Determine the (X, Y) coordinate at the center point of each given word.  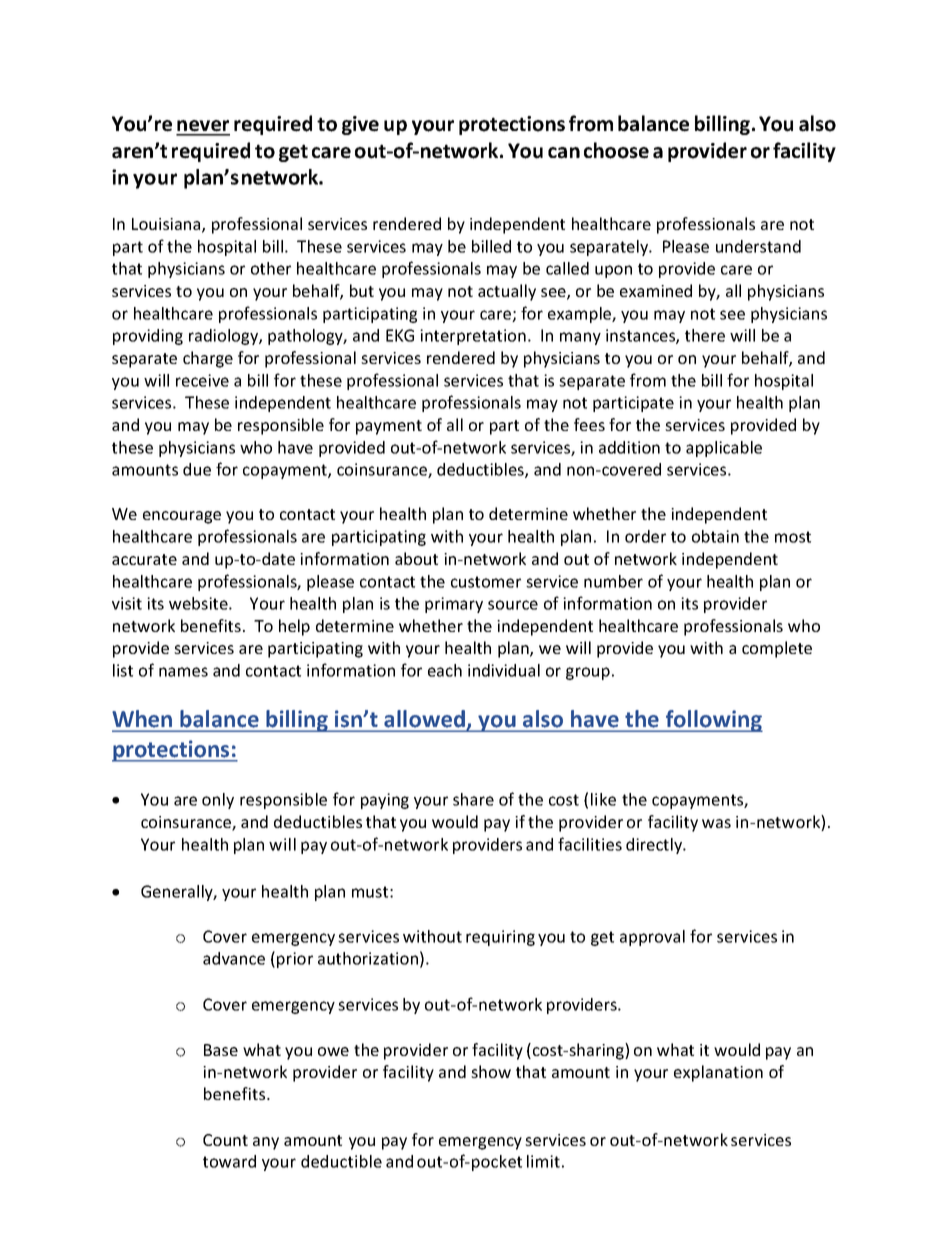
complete (777, 649)
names (183, 672)
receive (202, 380)
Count (225, 1140)
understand (758, 246)
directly (655, 846)
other (271, 268)
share (473, 799)
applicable (724, 449)
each (445, 670)
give (360, 125)
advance (234, 958)
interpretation (473, 337)
